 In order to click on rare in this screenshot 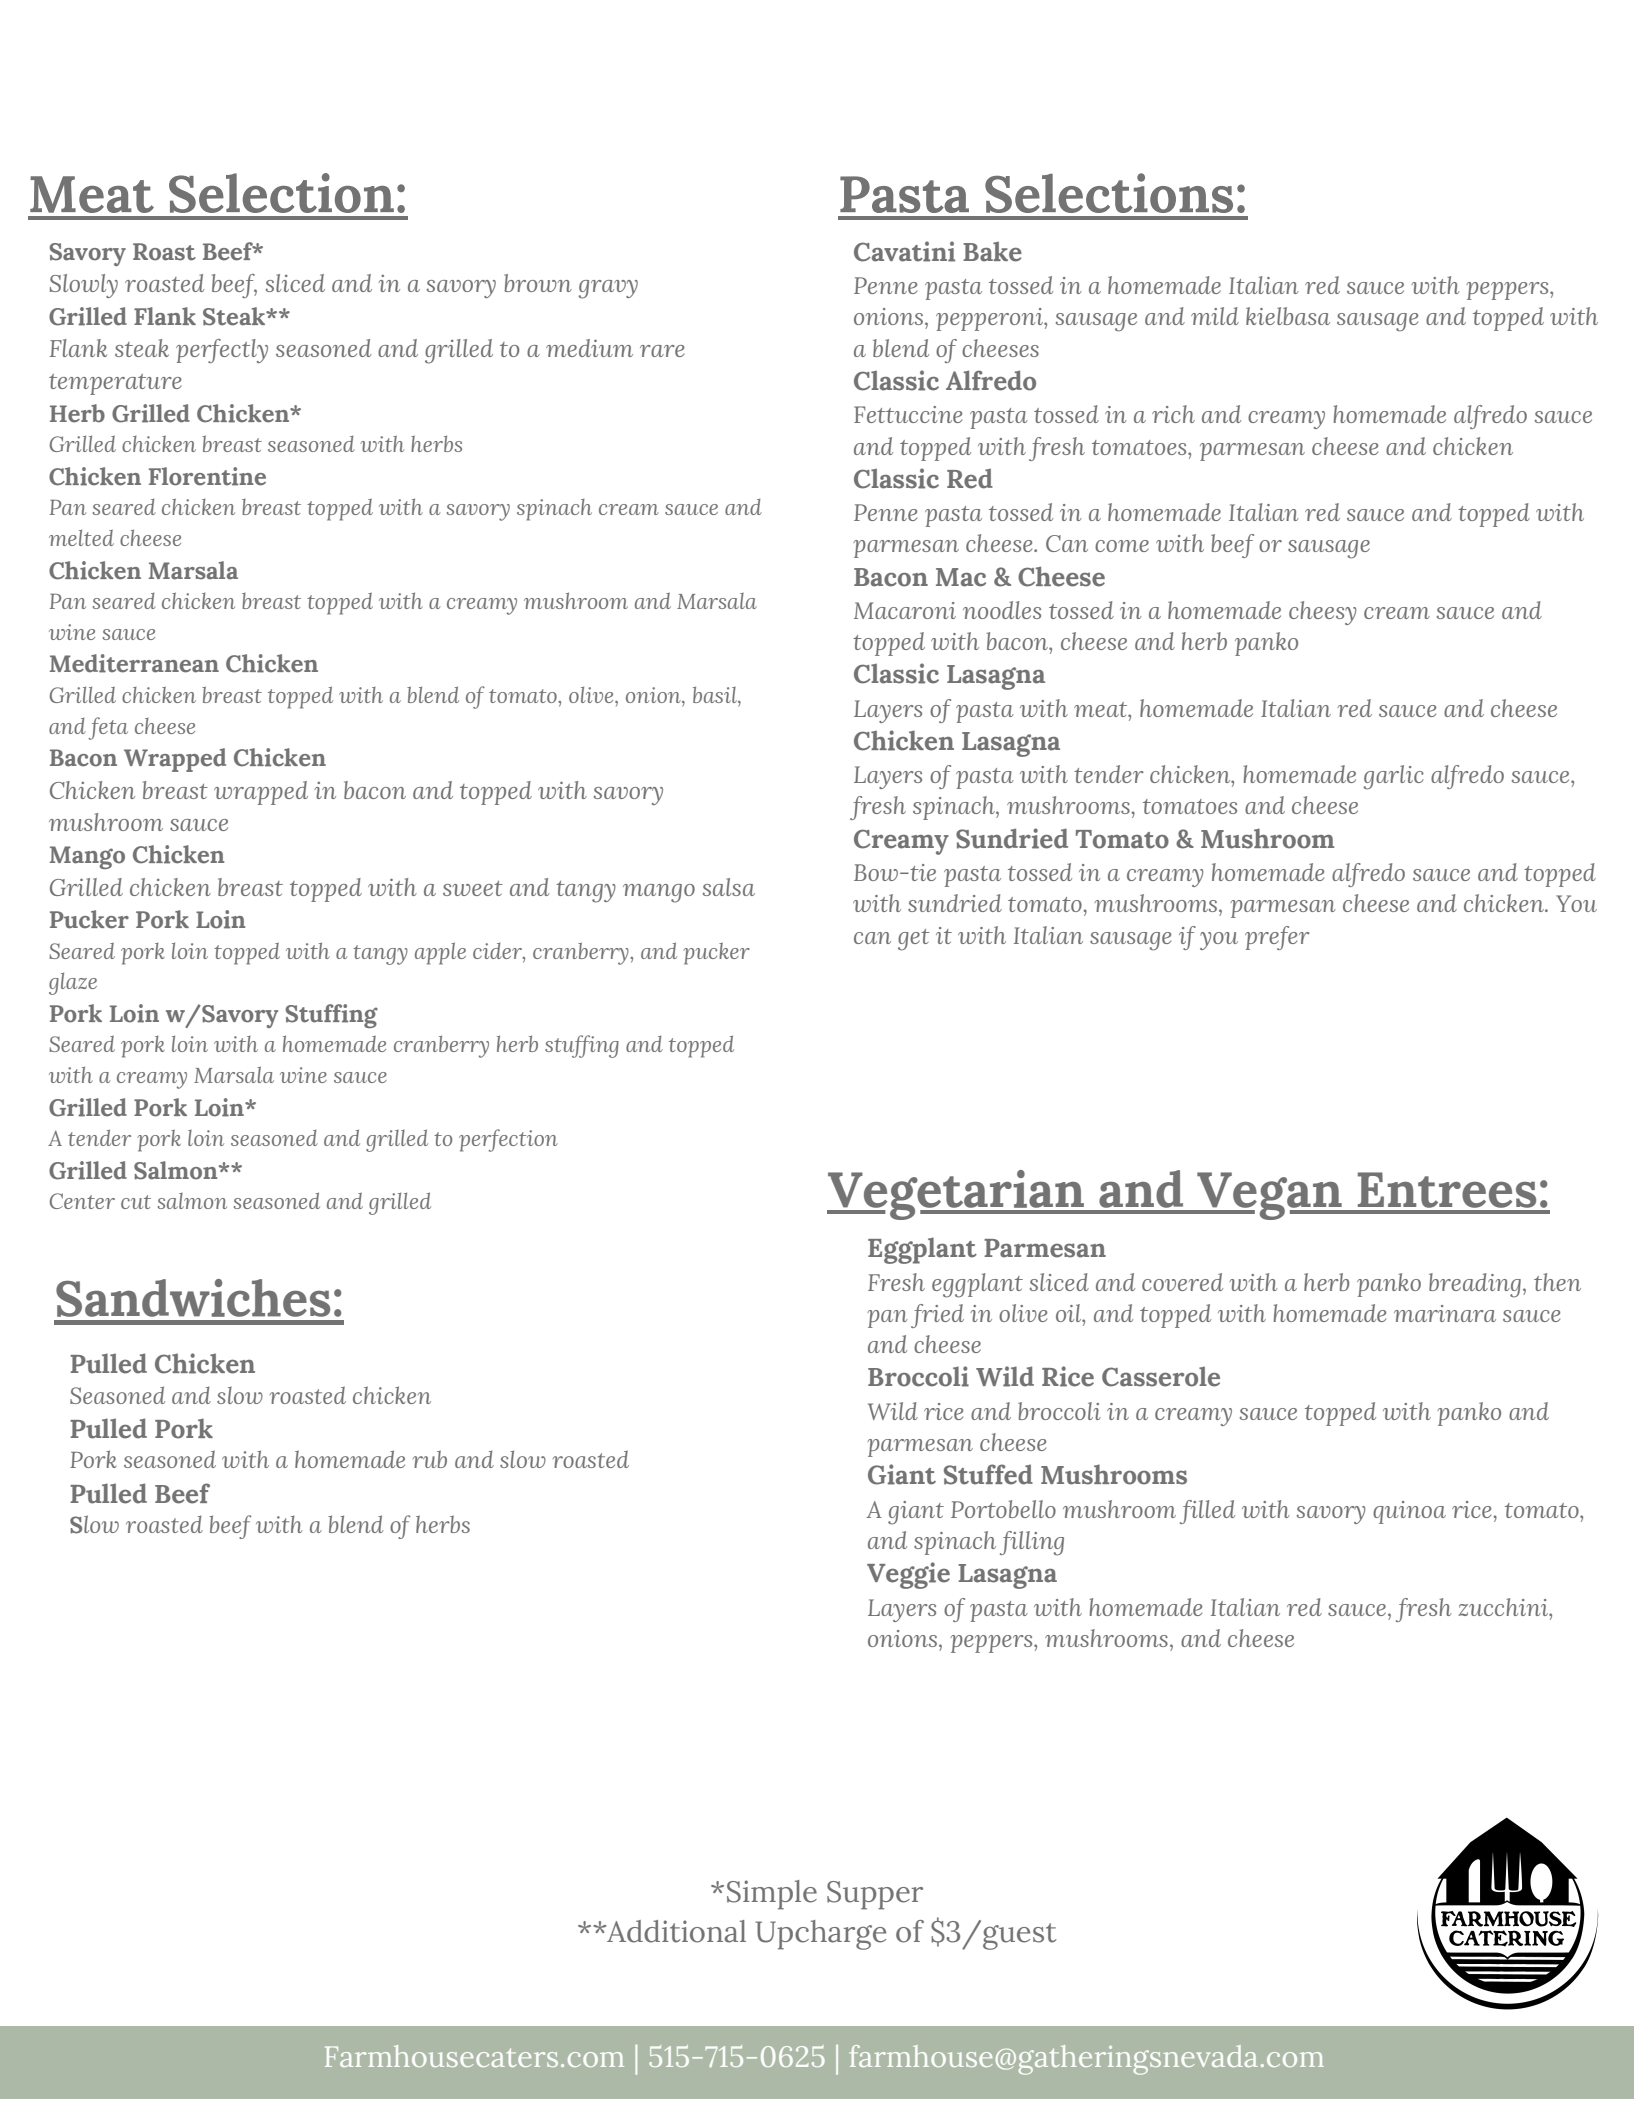, I will do `click(662, 351)`.
